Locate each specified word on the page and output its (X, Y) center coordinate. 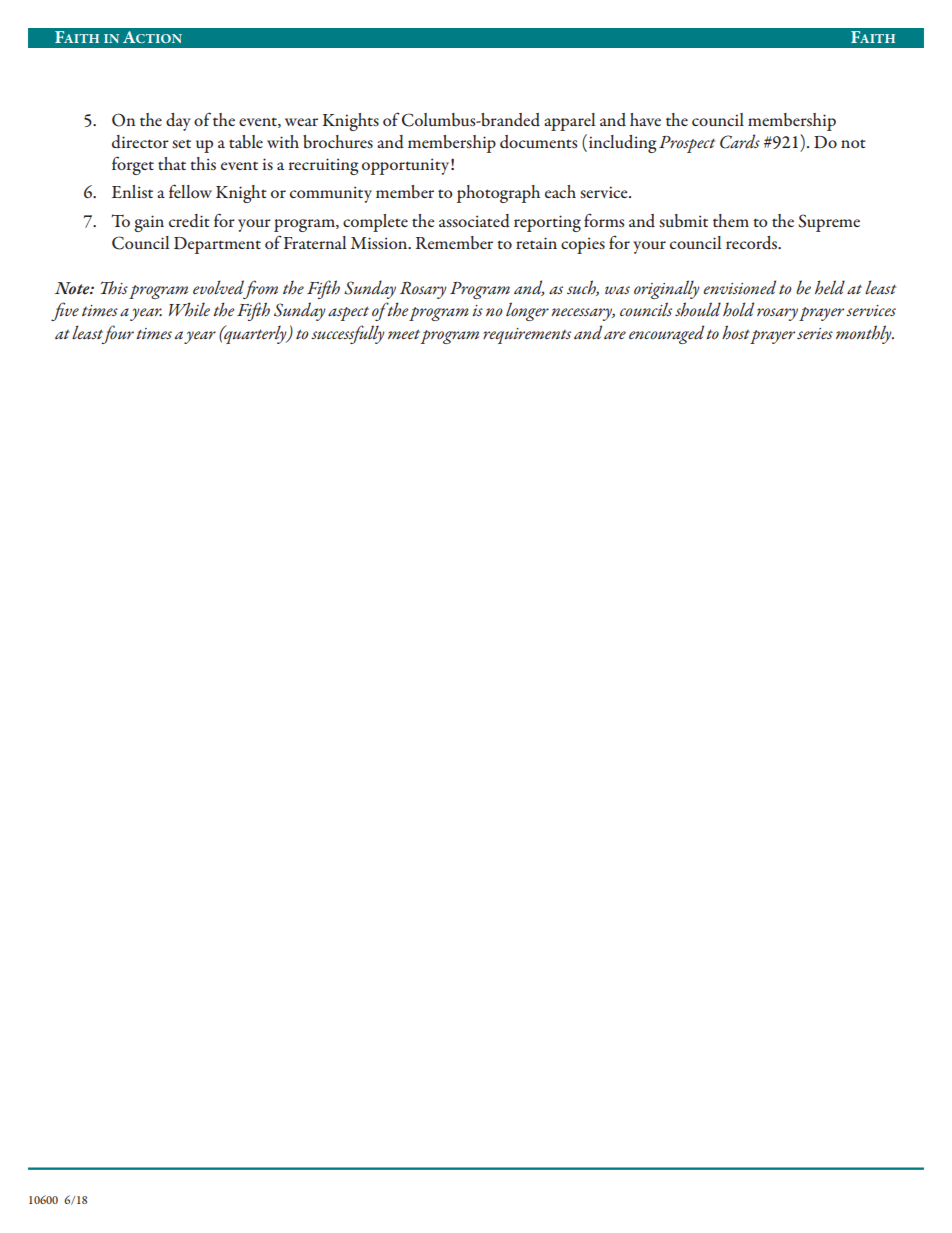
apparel (569, 122)
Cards (740, 141)
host (736, 332)
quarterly (255, 334)
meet (404, 334)
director (140, 142)
